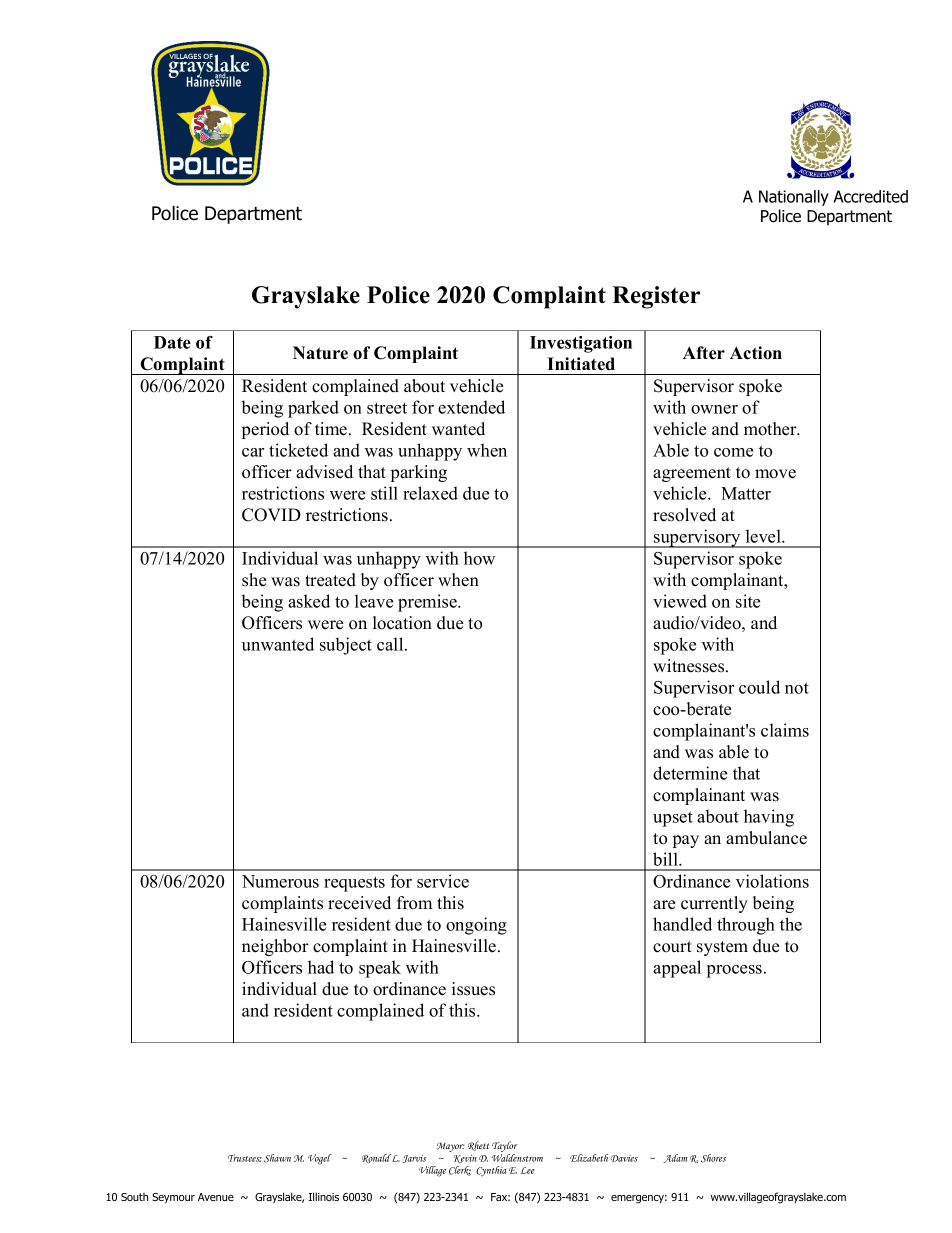  Describe the element at coordinates (797, 688) in the screenshot. I see `not` at that location.
